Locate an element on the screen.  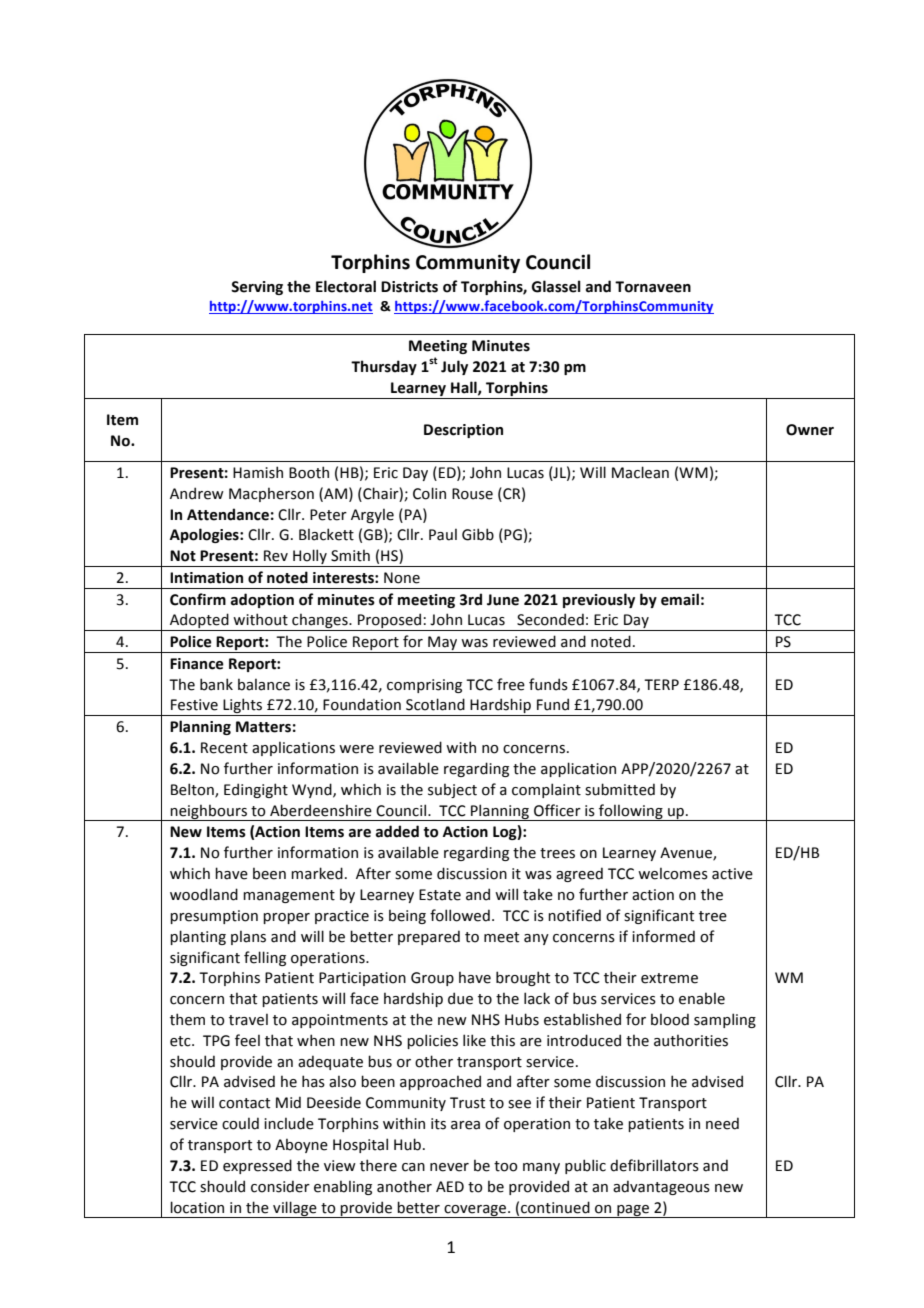
too is located at coordinates (506, 1166).
